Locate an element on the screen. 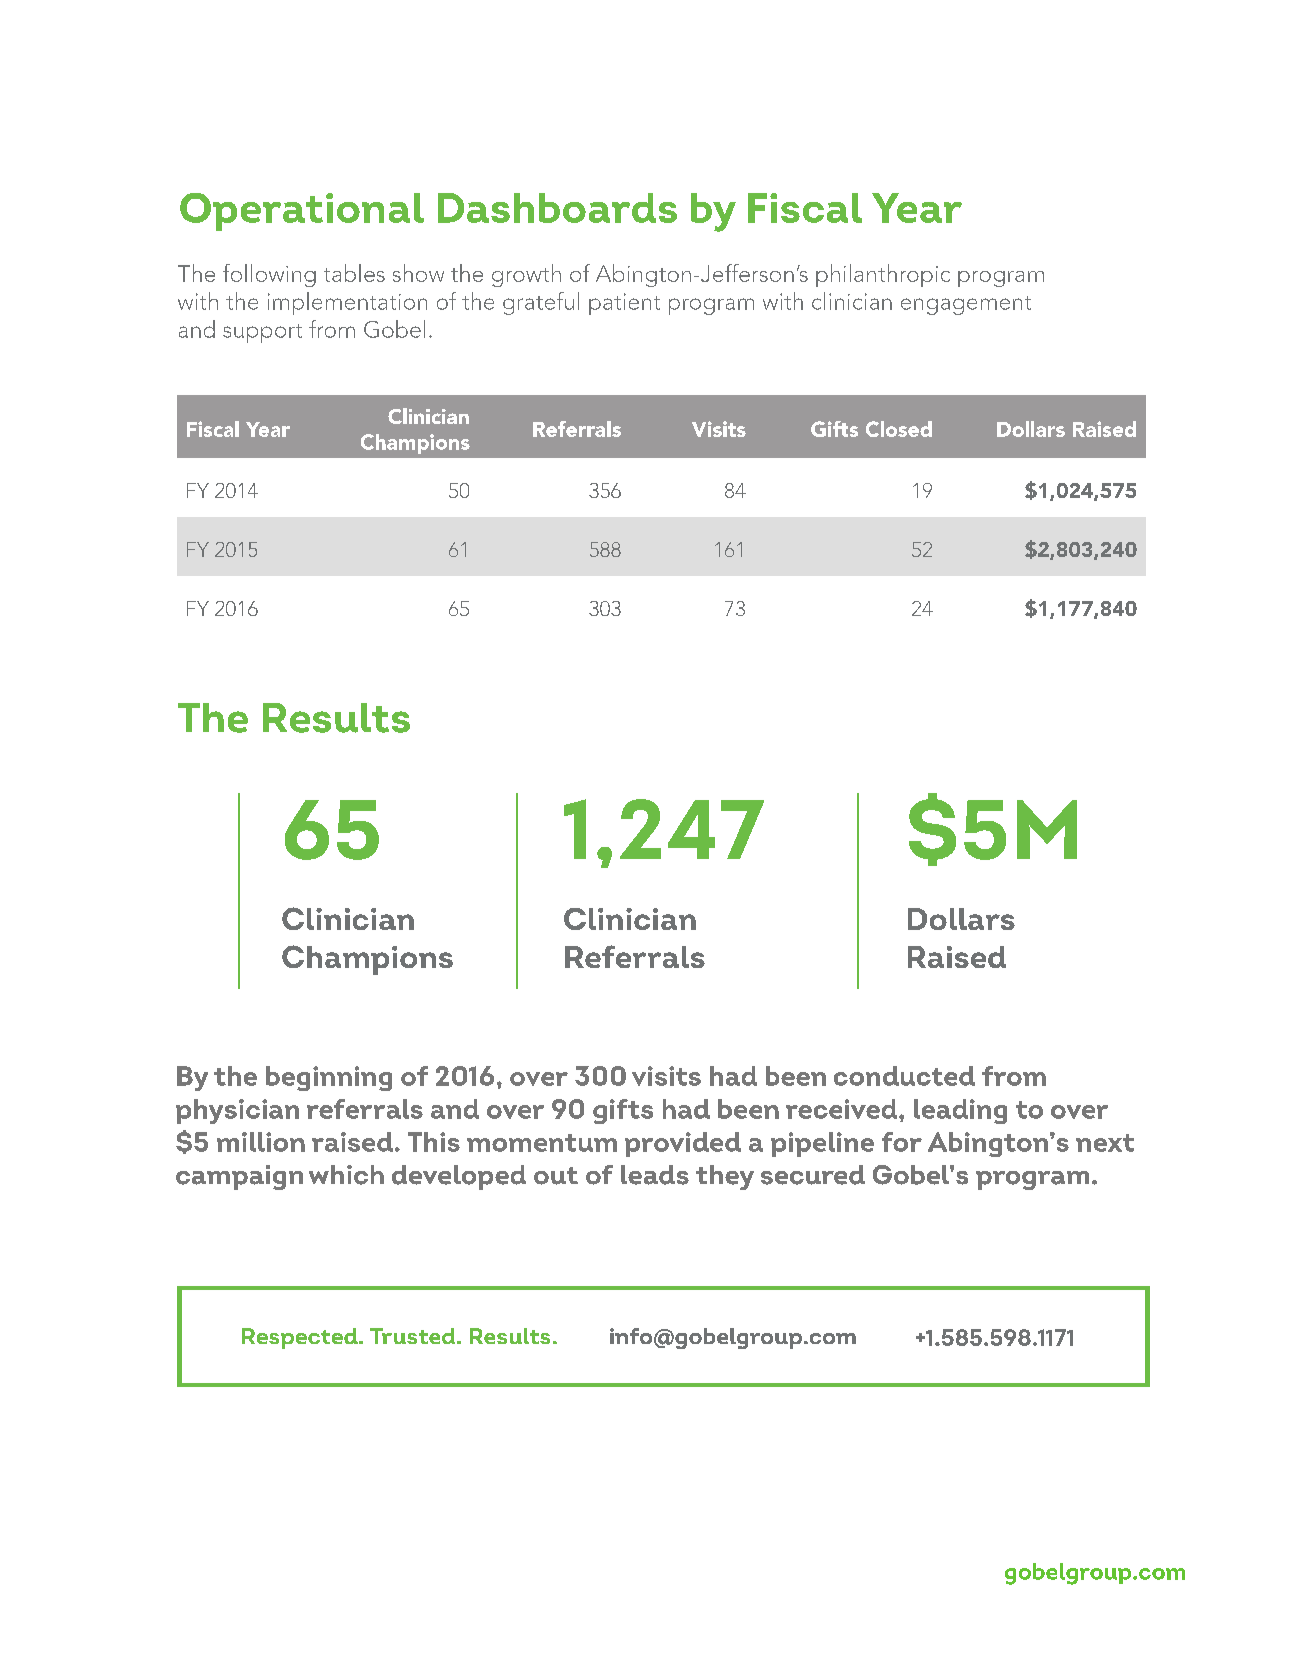 Image resolution: width=1293 pixels, height=1673 pixels. physician is located at coordinates (237, 1111).
